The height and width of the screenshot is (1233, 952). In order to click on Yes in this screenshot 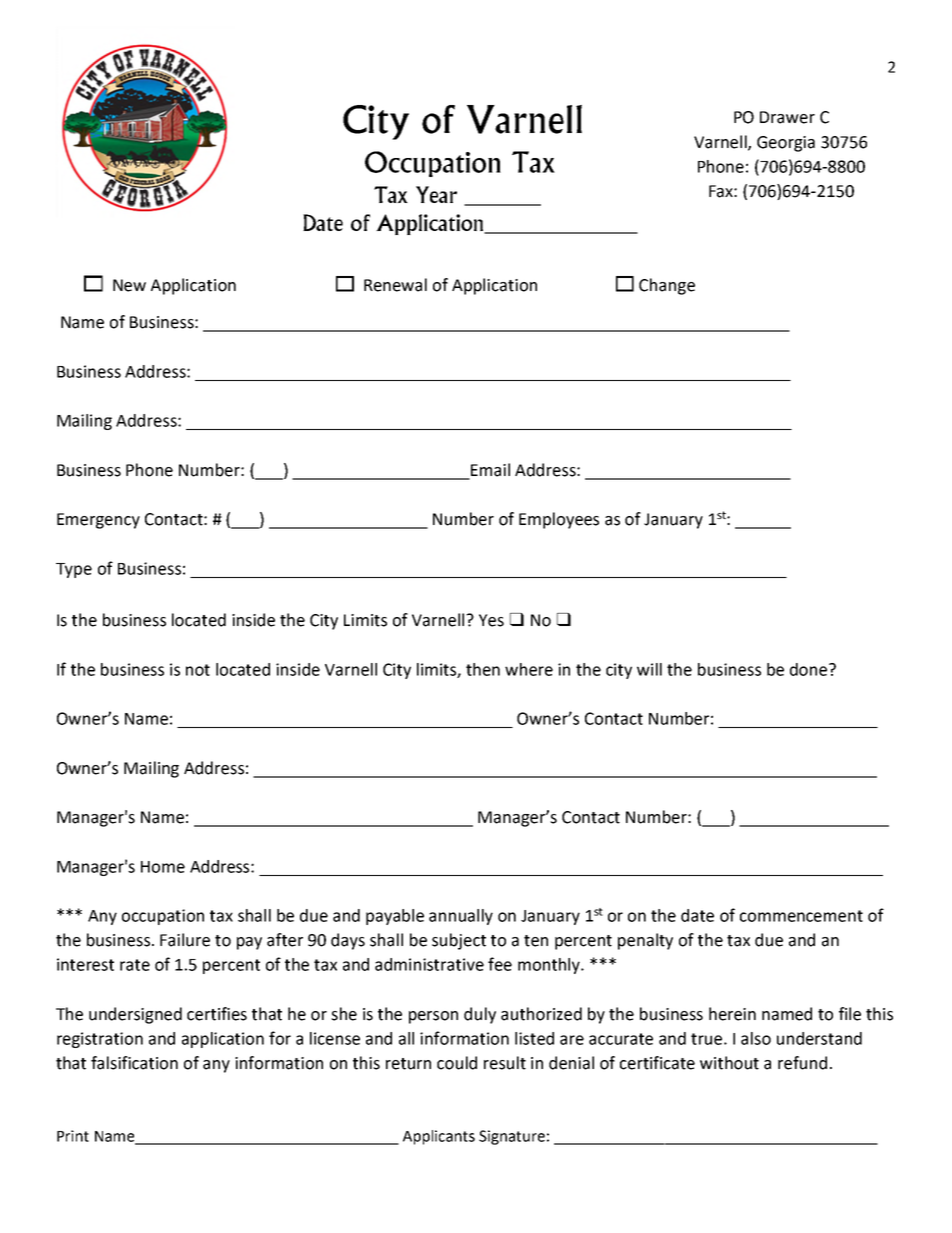, I will do `click(491, 620)`.
